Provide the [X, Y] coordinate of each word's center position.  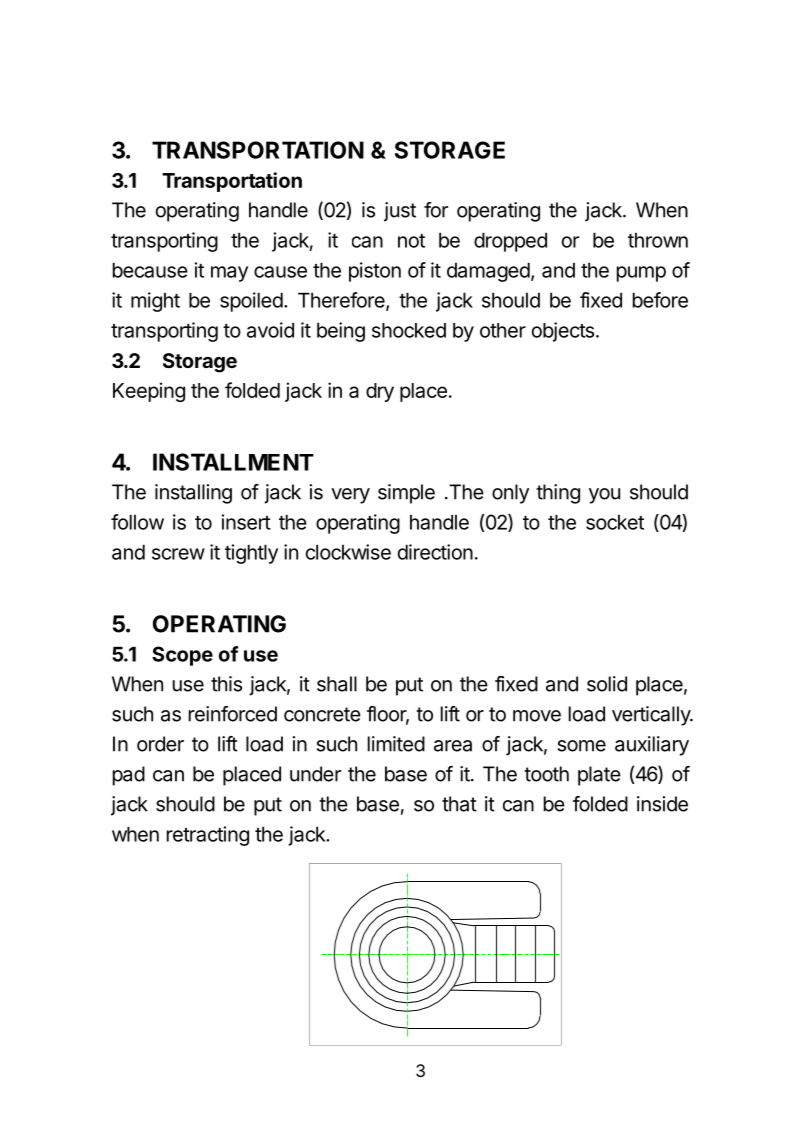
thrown [658, 240]
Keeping [149, 392]
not [411, 241]
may [229, 274]
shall [337, 684]
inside [662, 804]
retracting [208, 836]
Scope [182, 656]
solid [607, 684]
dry [380, 392]
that [459, 804]
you [604, 496]
